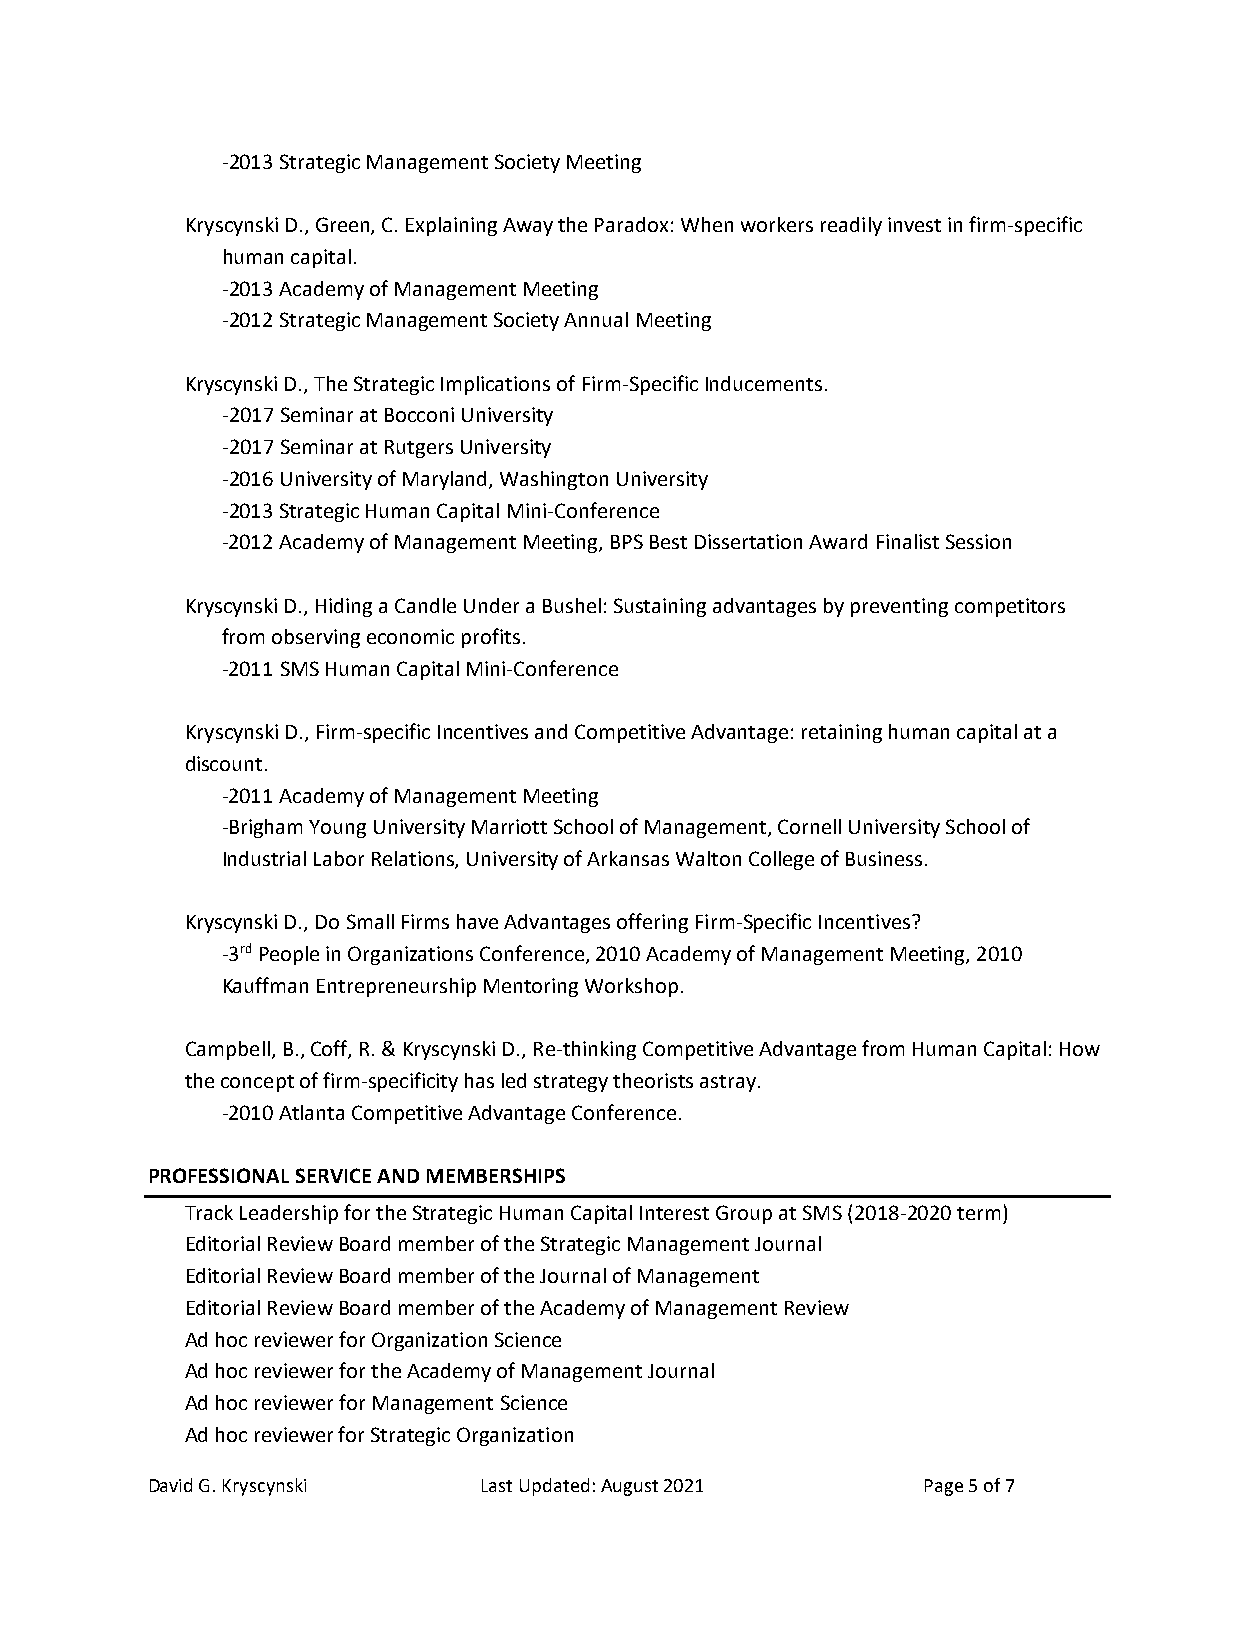 Image resolution: width=1256 pixels, height=1625 pixels. What do you see at coordinates (344, 226) in the image?
I see `Green` at bounding box center [344, 226].
